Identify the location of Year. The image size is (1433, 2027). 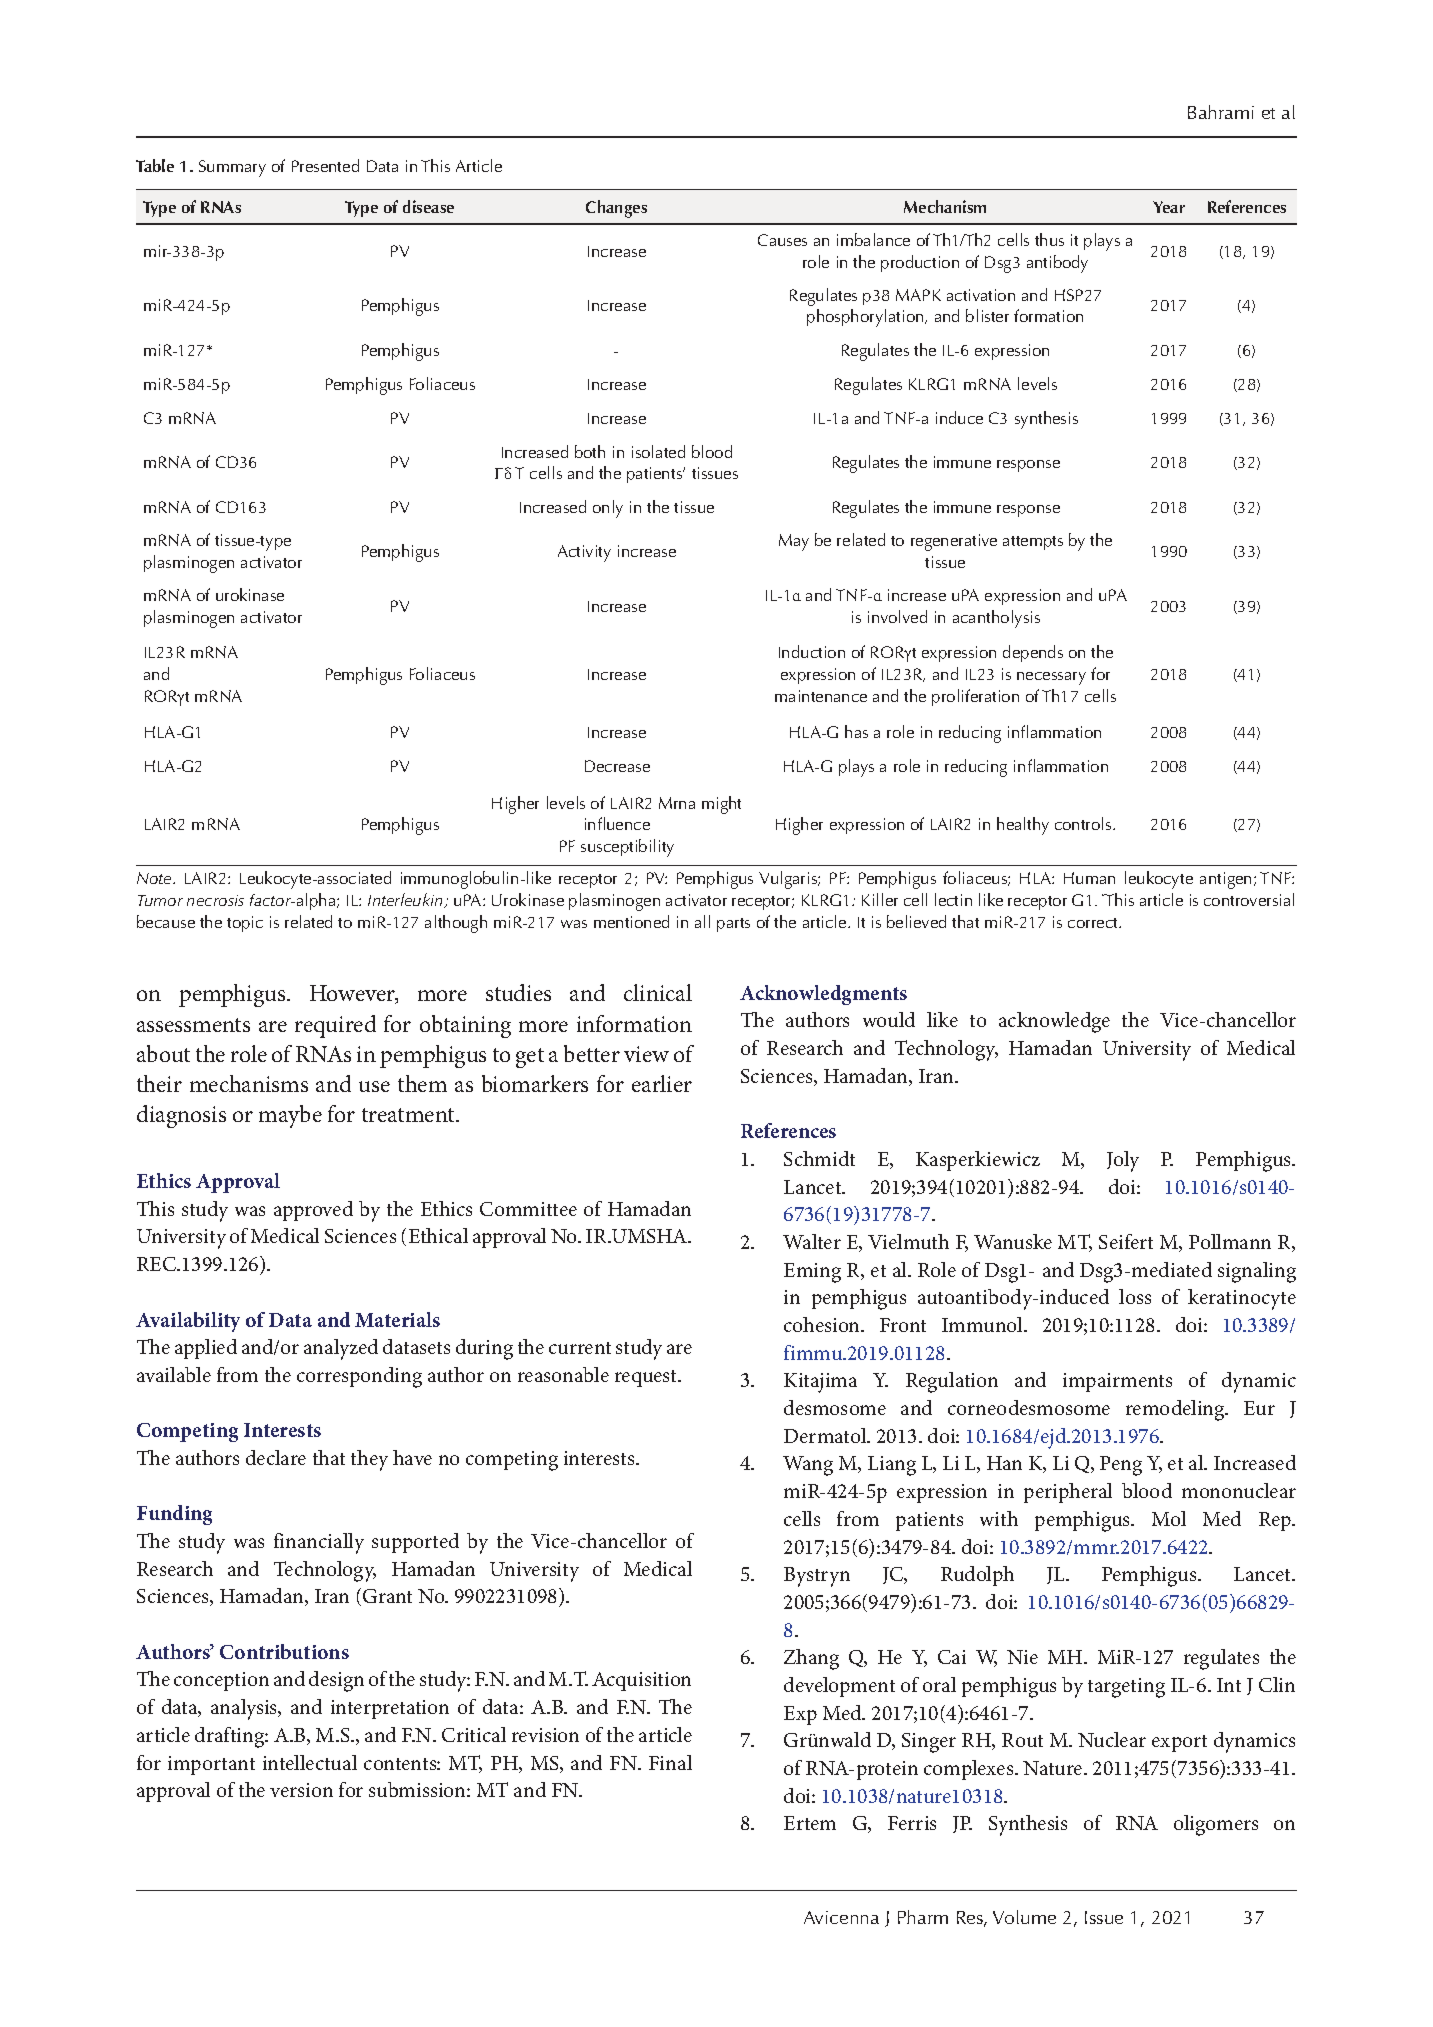
(1169, 207).
